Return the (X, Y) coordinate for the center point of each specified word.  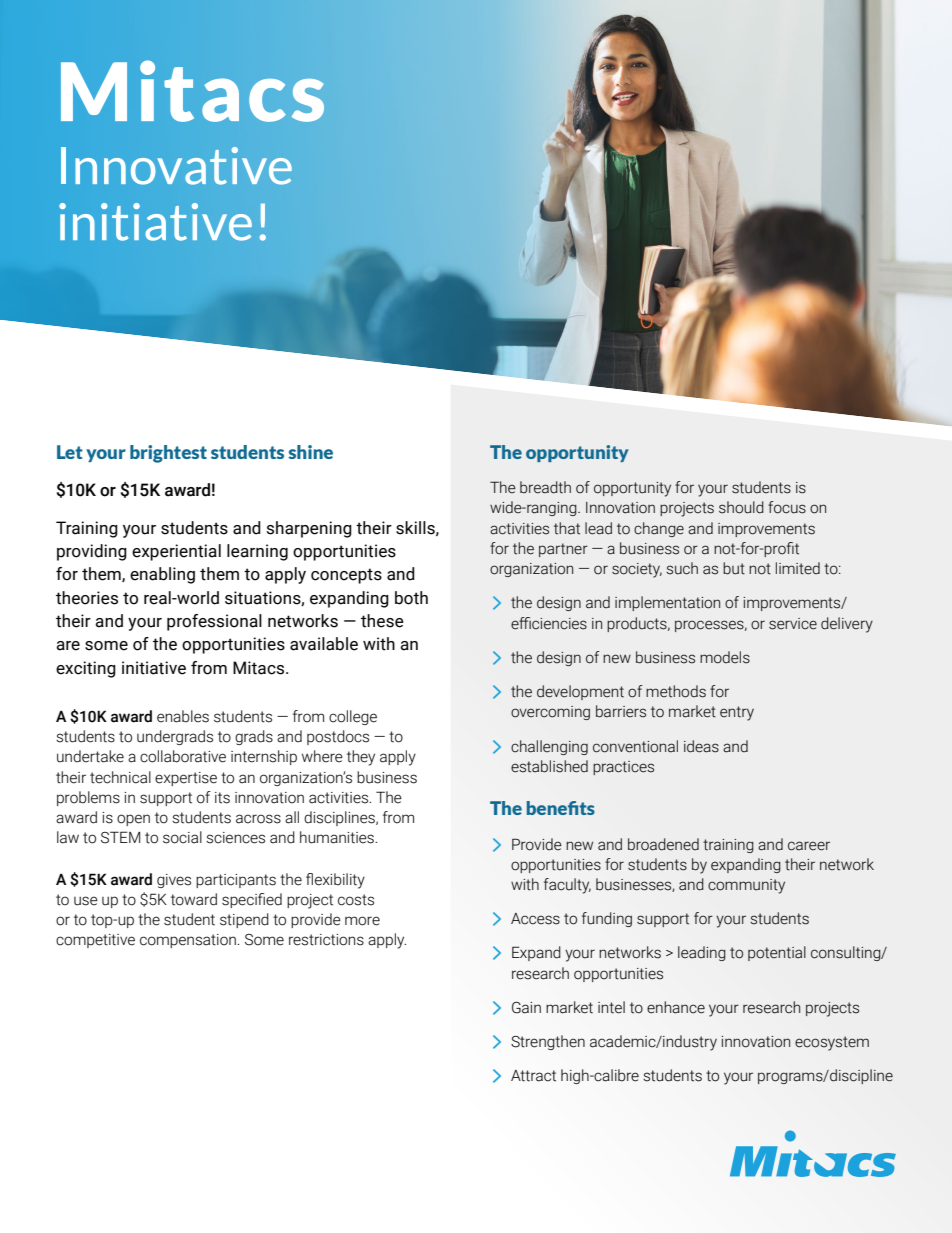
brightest (168, 454)
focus (787, 507)
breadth (545, 487)
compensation (189, 941)
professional (214, 622)
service (793, 624)
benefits (561, 808)
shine (310, 452)
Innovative (176, 166)
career (809, 846)
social (182, 837)
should (741, 507)
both (411, 598)
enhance (676, 1007)
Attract (533, 1076)
